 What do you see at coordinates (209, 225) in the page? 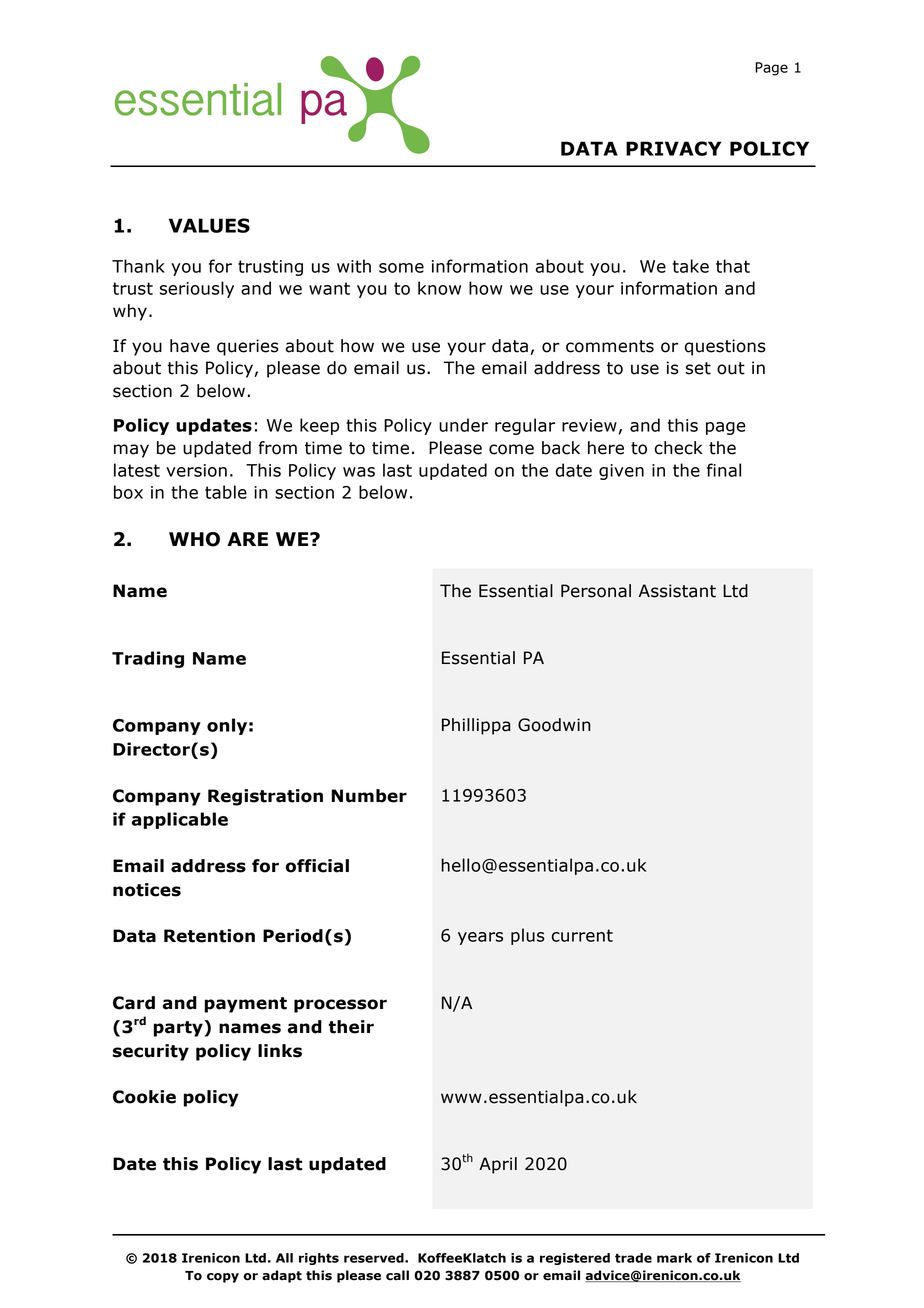
I see `VALUES` at bounding box center [209, 225].
